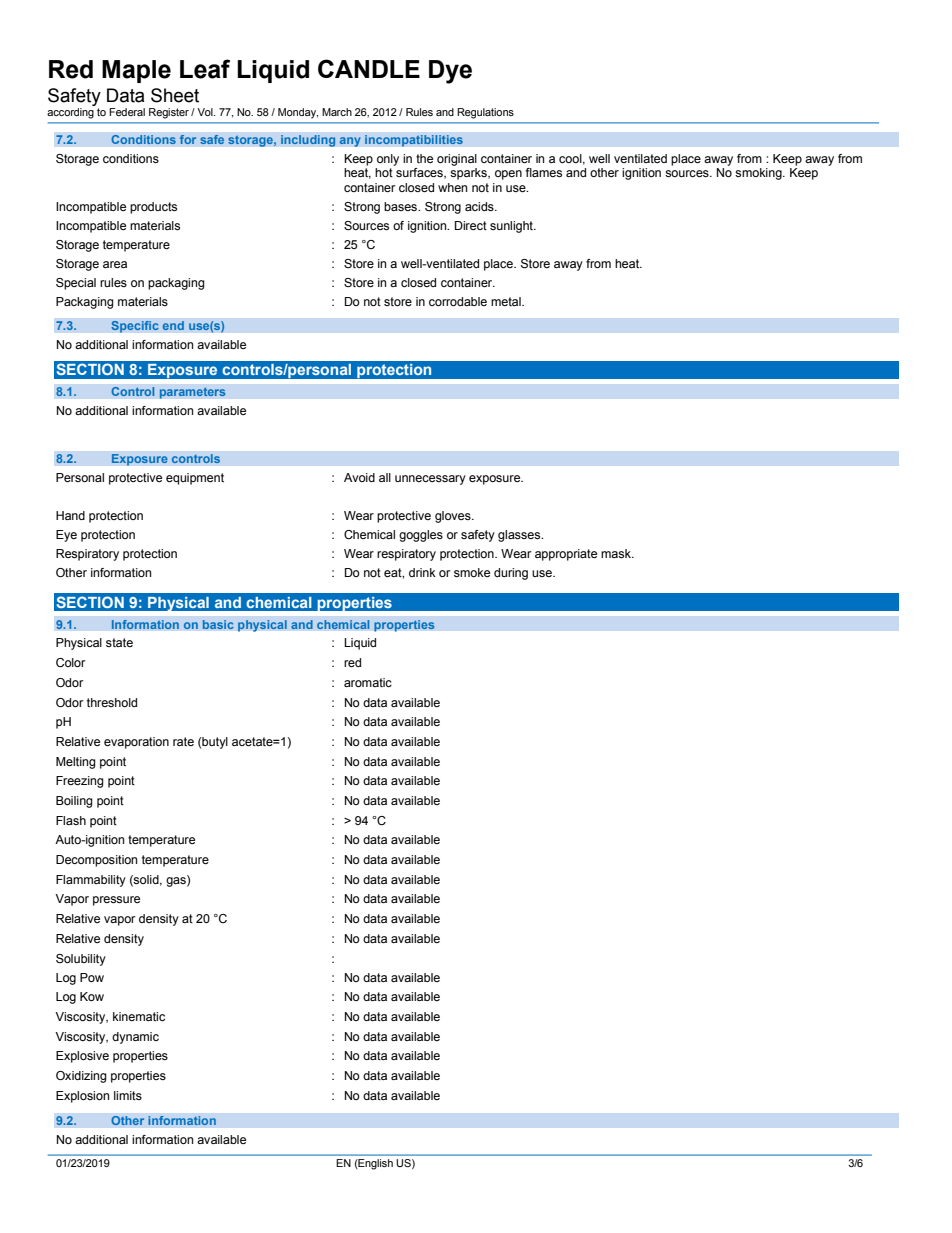 The height and width of the screenshot is (1233, 952). Describe the element at coordinates (617, 553) in the screenshot. I see `mask` at that location.
